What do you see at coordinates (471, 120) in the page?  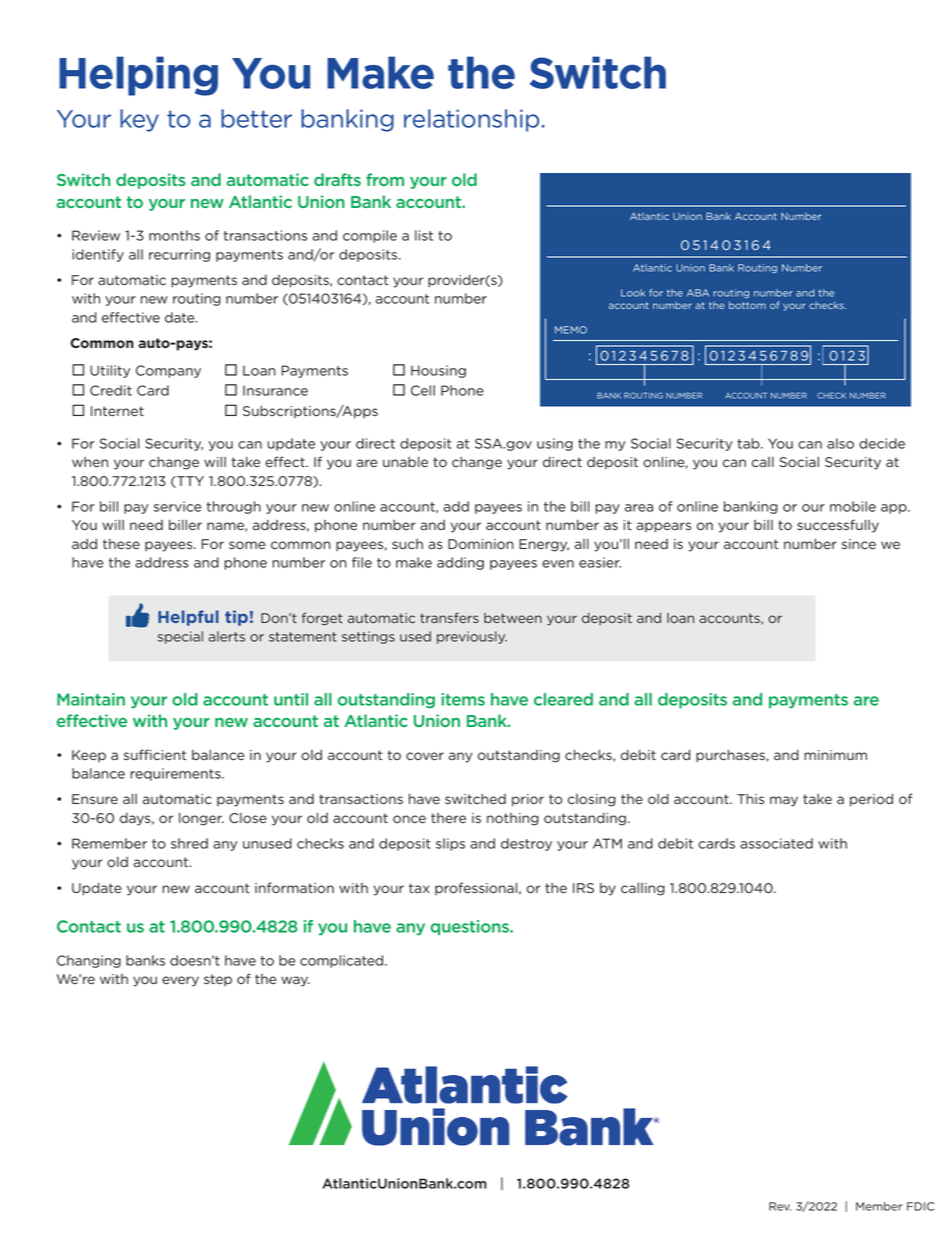 I see `relationship` at bounding box center [471, 120].
